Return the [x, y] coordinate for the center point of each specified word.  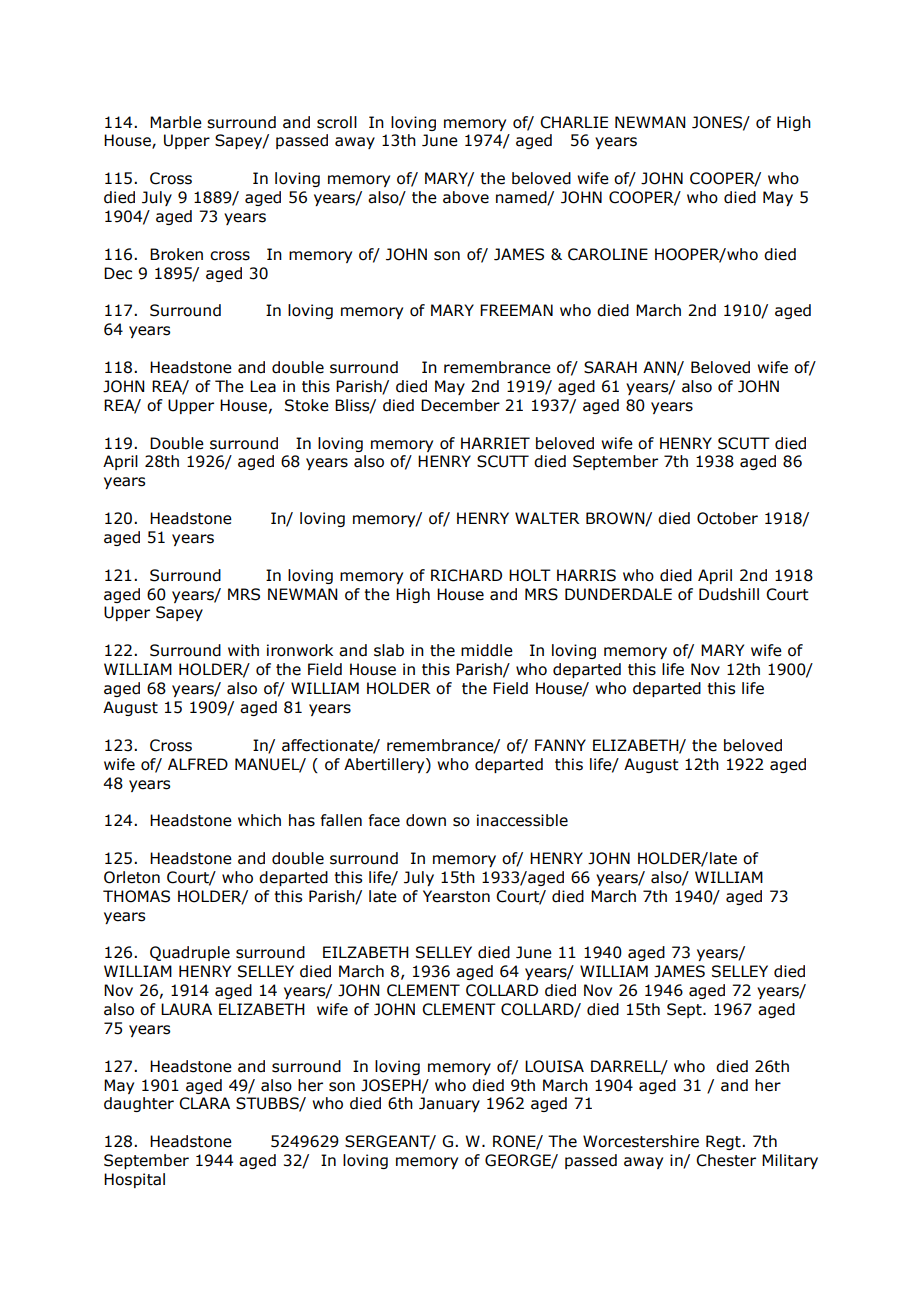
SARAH [610, 367]
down [426, 820]
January [449, 1104]
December [460, 405]
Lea [263, 386]
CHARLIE [574, 122]
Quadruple [190, 953]
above [466, 197]
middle [487, 650]
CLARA [204, 1103]
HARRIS [586, 575]
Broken [176, 254]
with [243, 650]
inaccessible [522, 820]
